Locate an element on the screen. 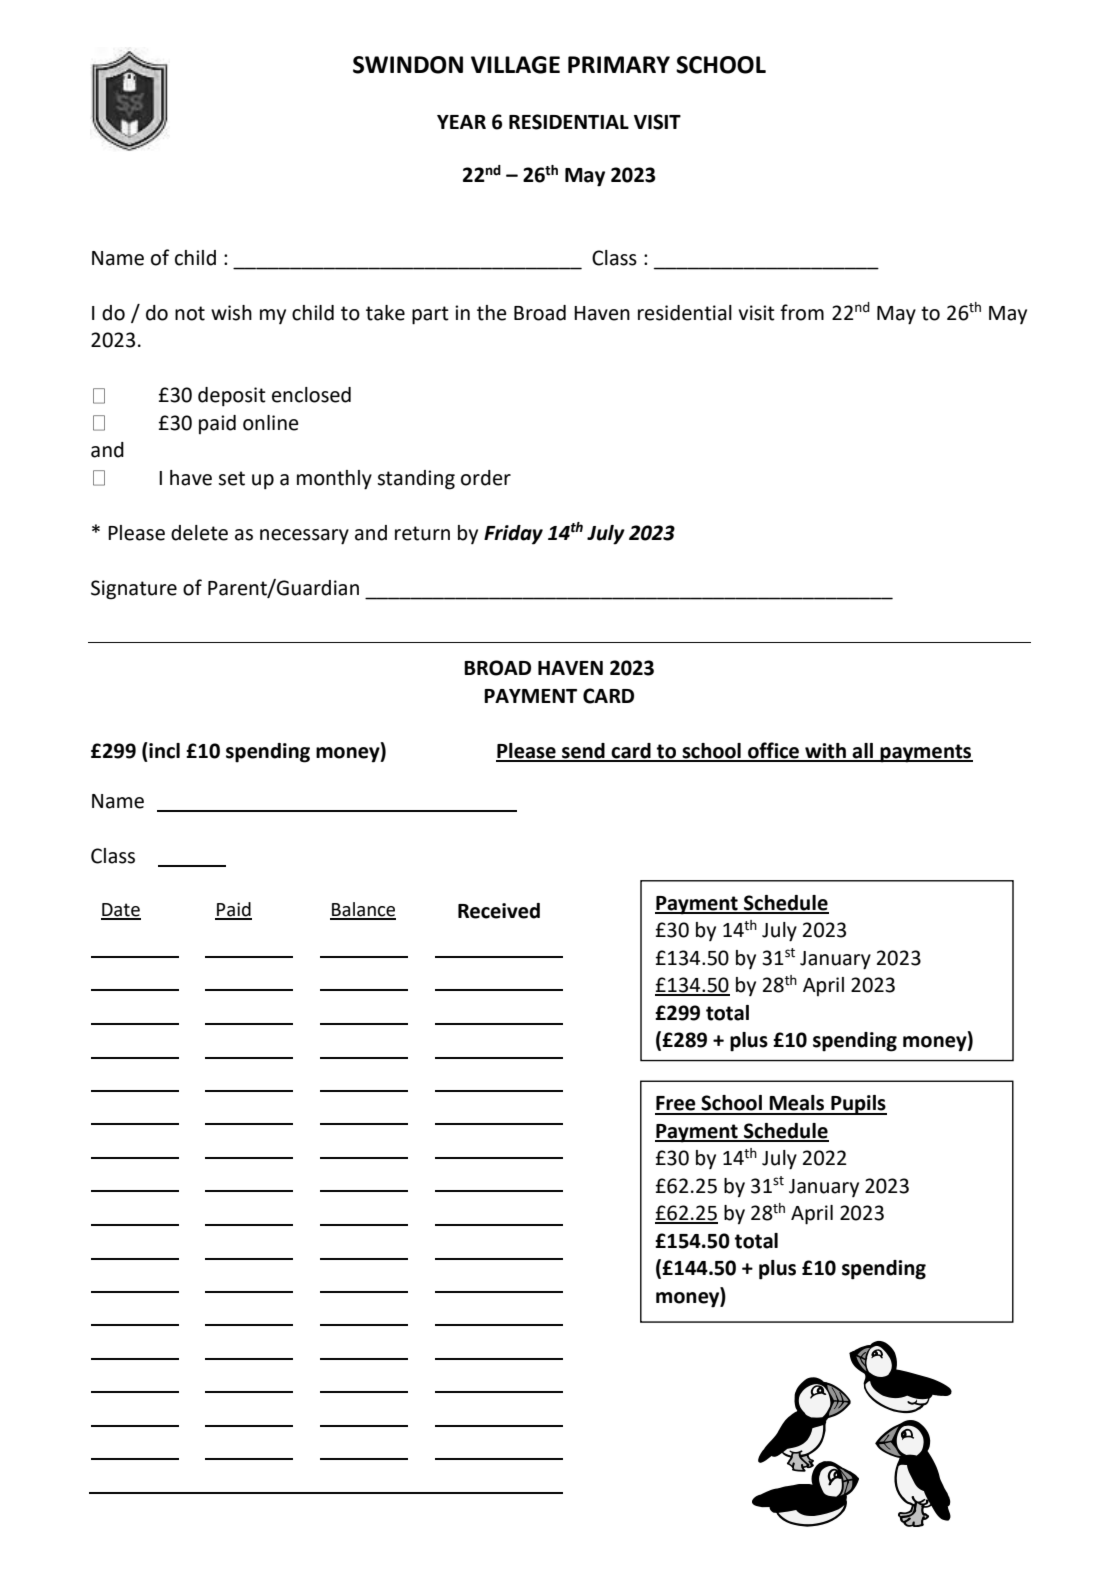 Image resolution: width=1118 pixels, height=1580 pixels. Friday is located at coordinates (513, 535).
